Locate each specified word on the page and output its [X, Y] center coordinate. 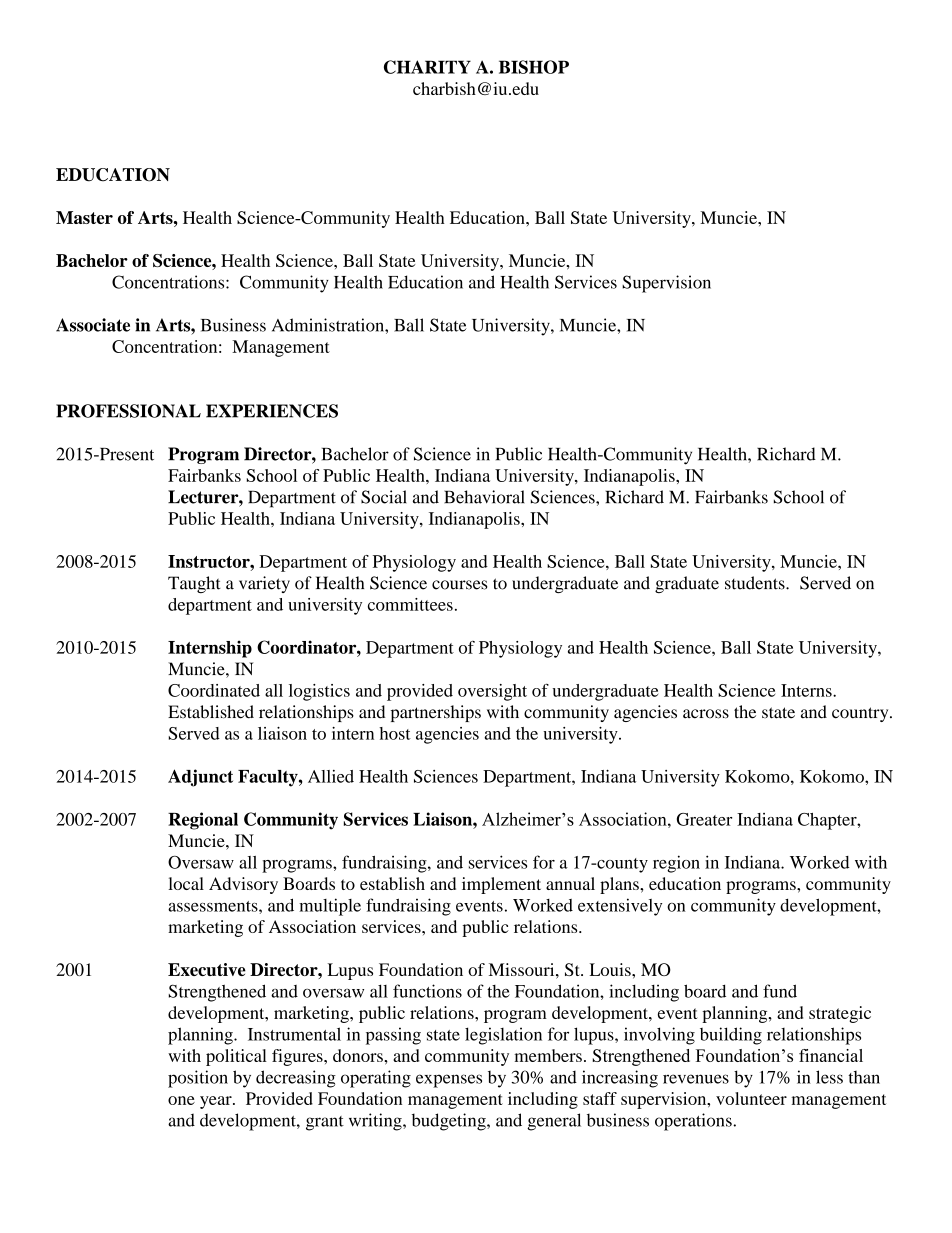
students [756, 583]
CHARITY [427, 67]
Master [84, 217]
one [181, 1100]
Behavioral [484, 497]
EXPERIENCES [272, 411]
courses [460, 585]
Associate [93, 325]
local [186, 883]
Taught [194, 584]
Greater [704, 819]
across [706, 714]
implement [501, 885]
